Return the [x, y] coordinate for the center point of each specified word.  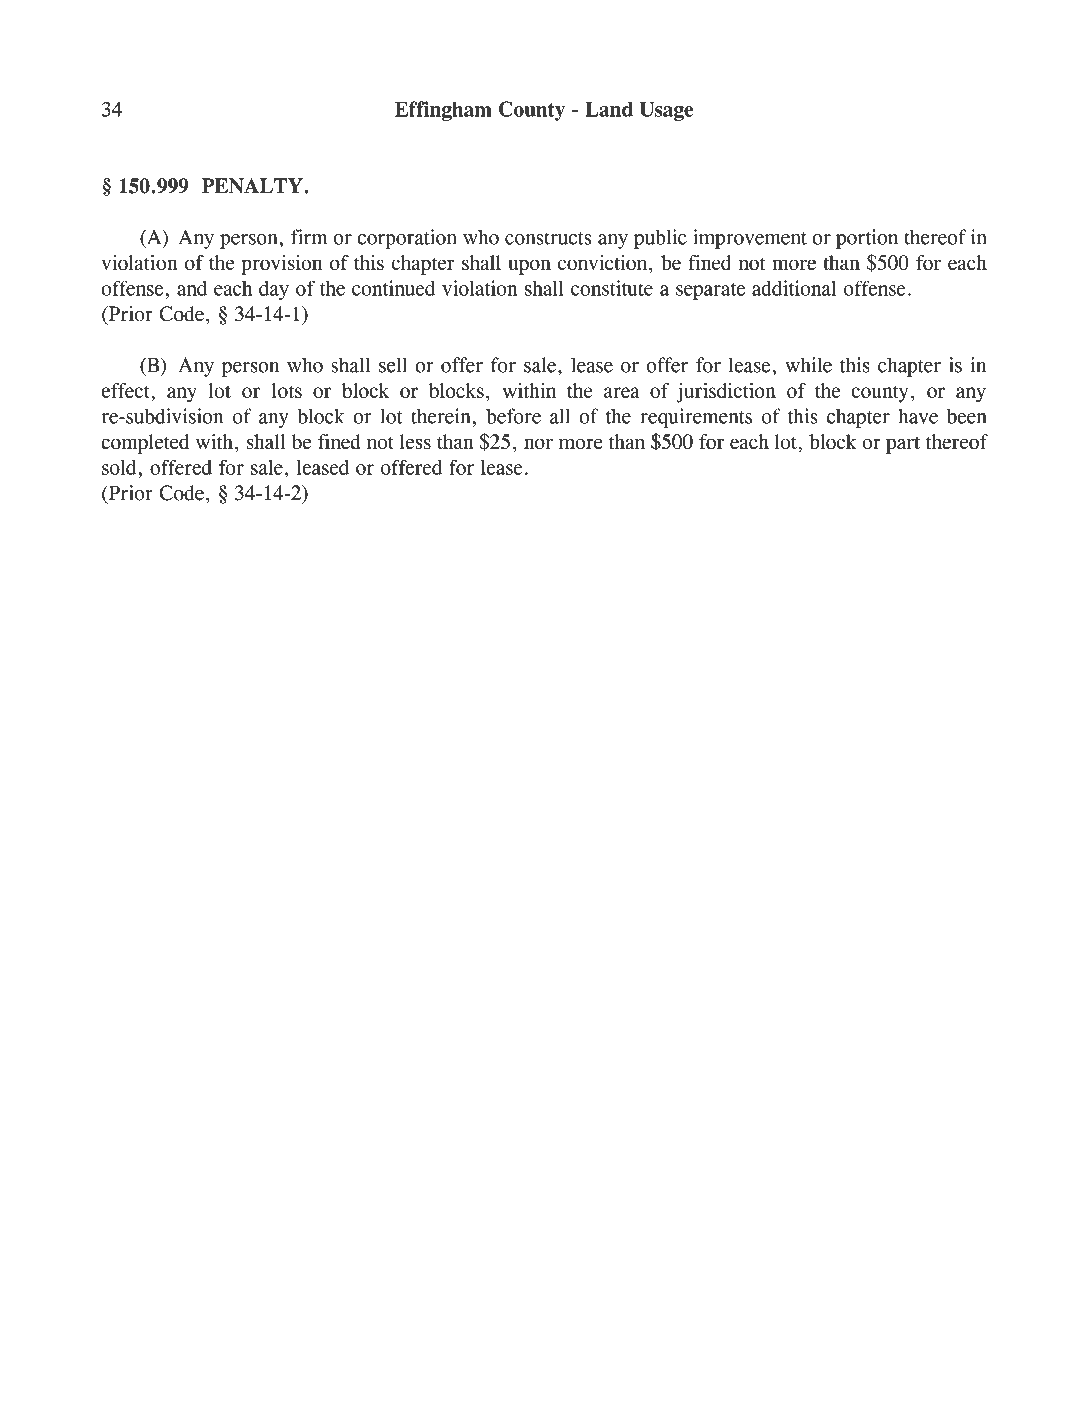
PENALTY [253, 186]
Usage [666, 111]
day [274, 290]
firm [309, 237]
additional [794, 288]
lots [287, 390]
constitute [612, 288]
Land [609, 109]
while [808, 365]
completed [145, 444]
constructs [548, 238]
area [622, 392]
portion [867, 239]
